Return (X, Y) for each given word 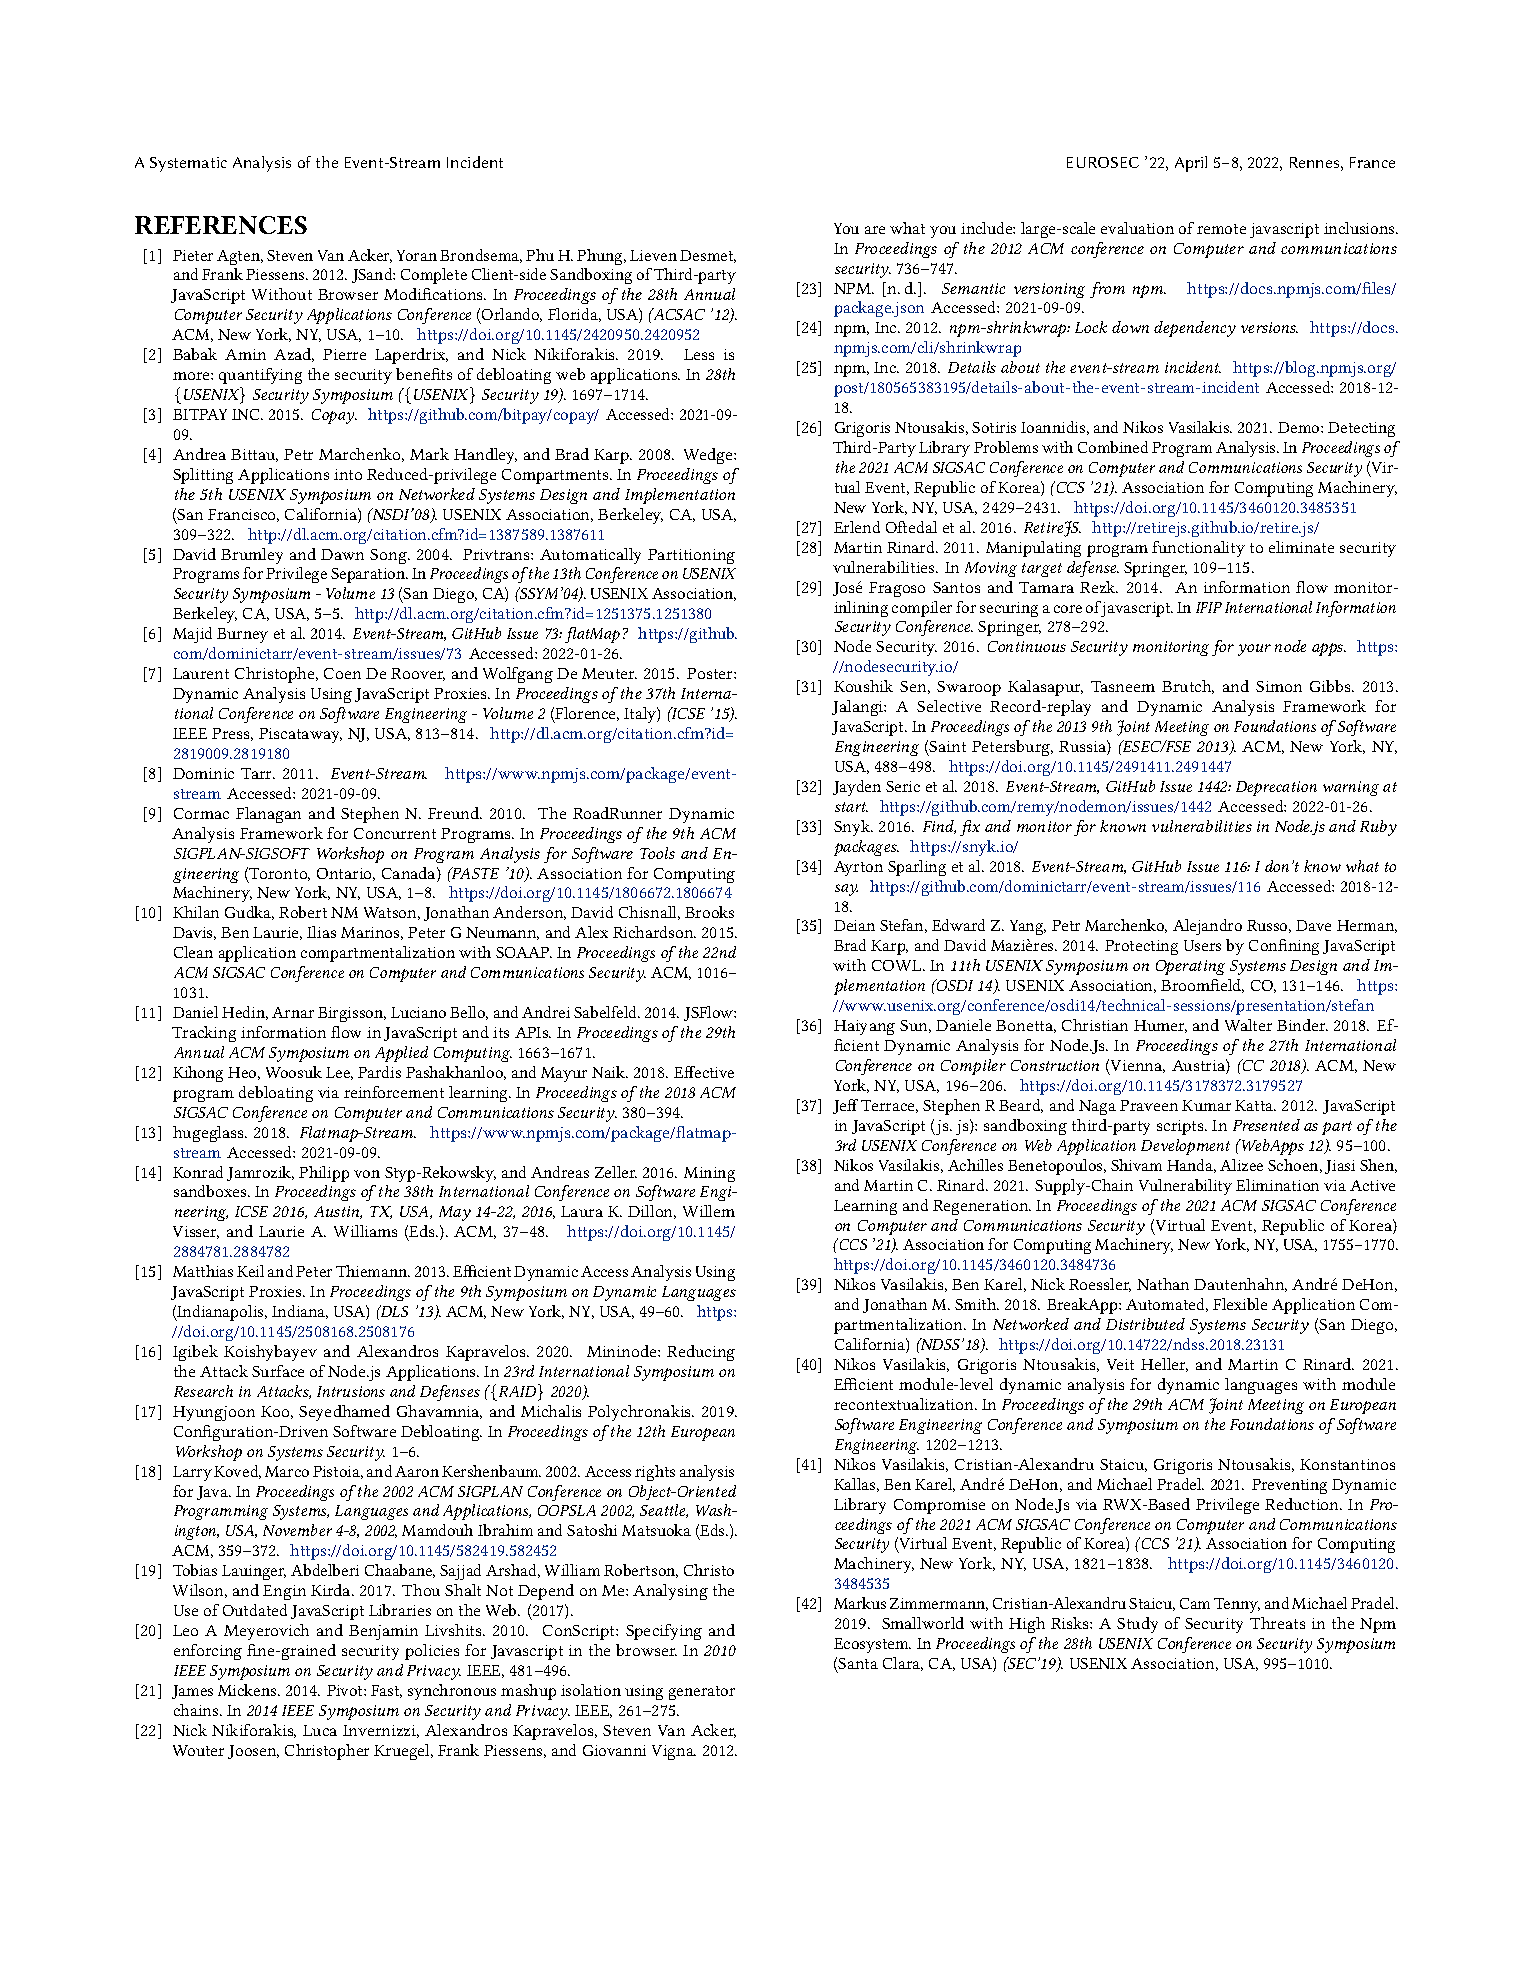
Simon (1279, 686)
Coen (342, 673)
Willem (709, 1211)
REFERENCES (221, 225)
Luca (320, 1730)
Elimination (1277, 1185)
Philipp (324, 1174)
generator (702, 1693)
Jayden (857, 788)
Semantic (973, 288)
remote (1221, 229)
